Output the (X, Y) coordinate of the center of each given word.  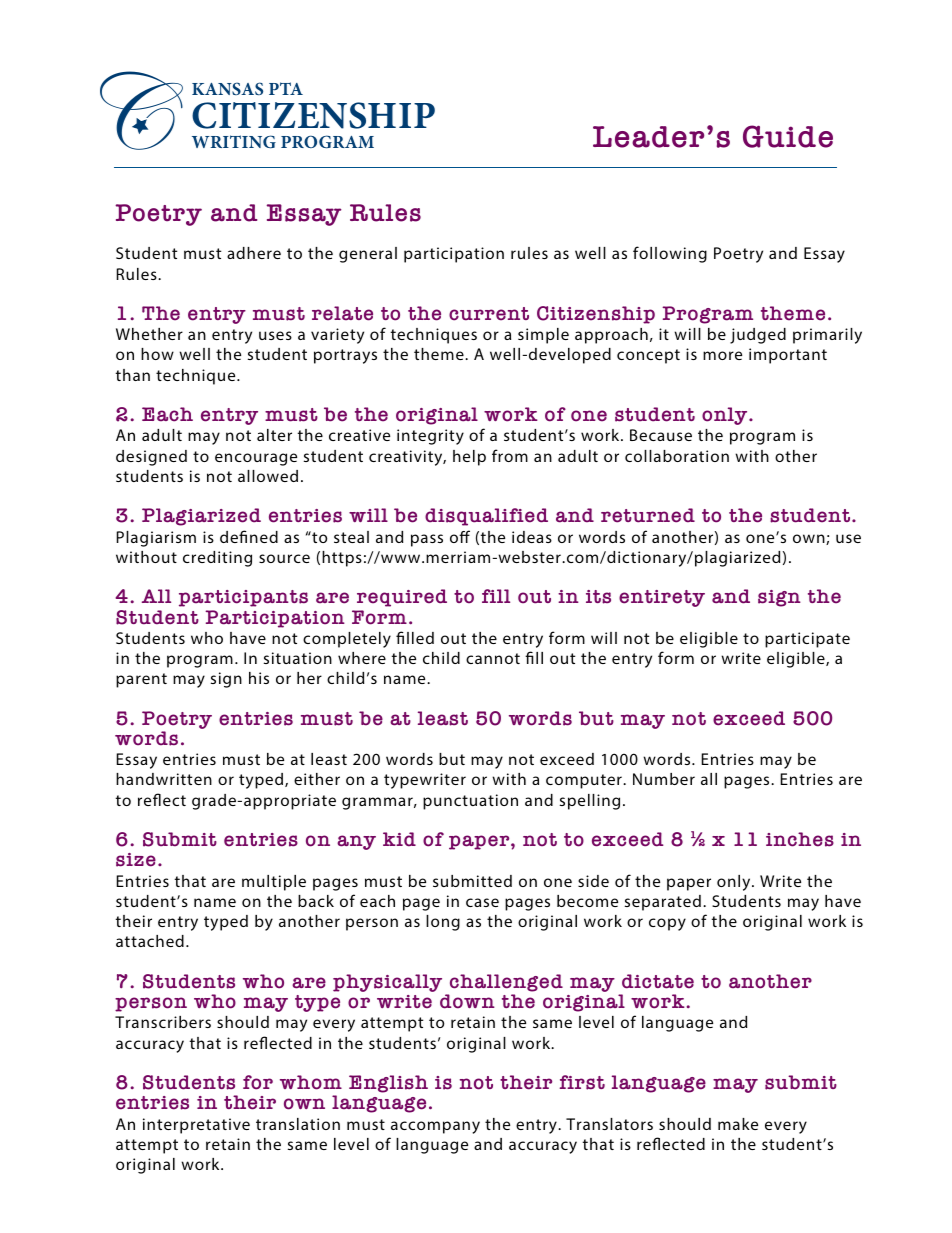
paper (480, 842)
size (136, 860)
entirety (662, 598)
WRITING (234, 142)
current (489, 314)
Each (167, 414)
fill (496, 596)
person (151, 1004)
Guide (788, 136)
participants (243, 598)
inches (800, 839)
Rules (385, 213)
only (726, 416)
